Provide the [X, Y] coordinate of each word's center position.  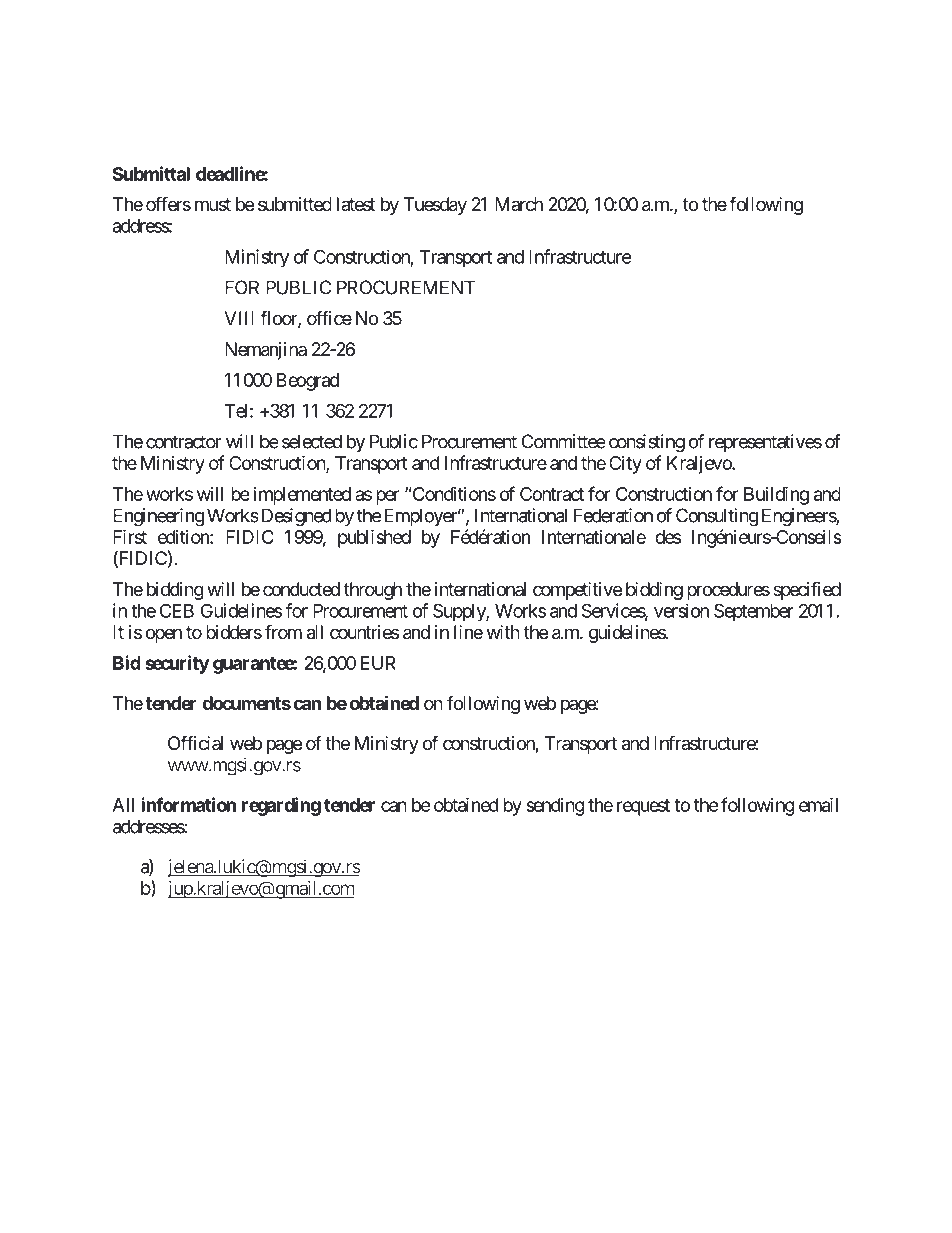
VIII [239, 318]
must [213, 204]
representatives [765, 443]
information [188, 804]
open [164, 635]
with [503, 632]
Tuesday [435, 206]
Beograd [308, 382]
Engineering [158, 517]
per [388, 497]
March [519, 204]
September [754, 612]
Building [776, 495]
